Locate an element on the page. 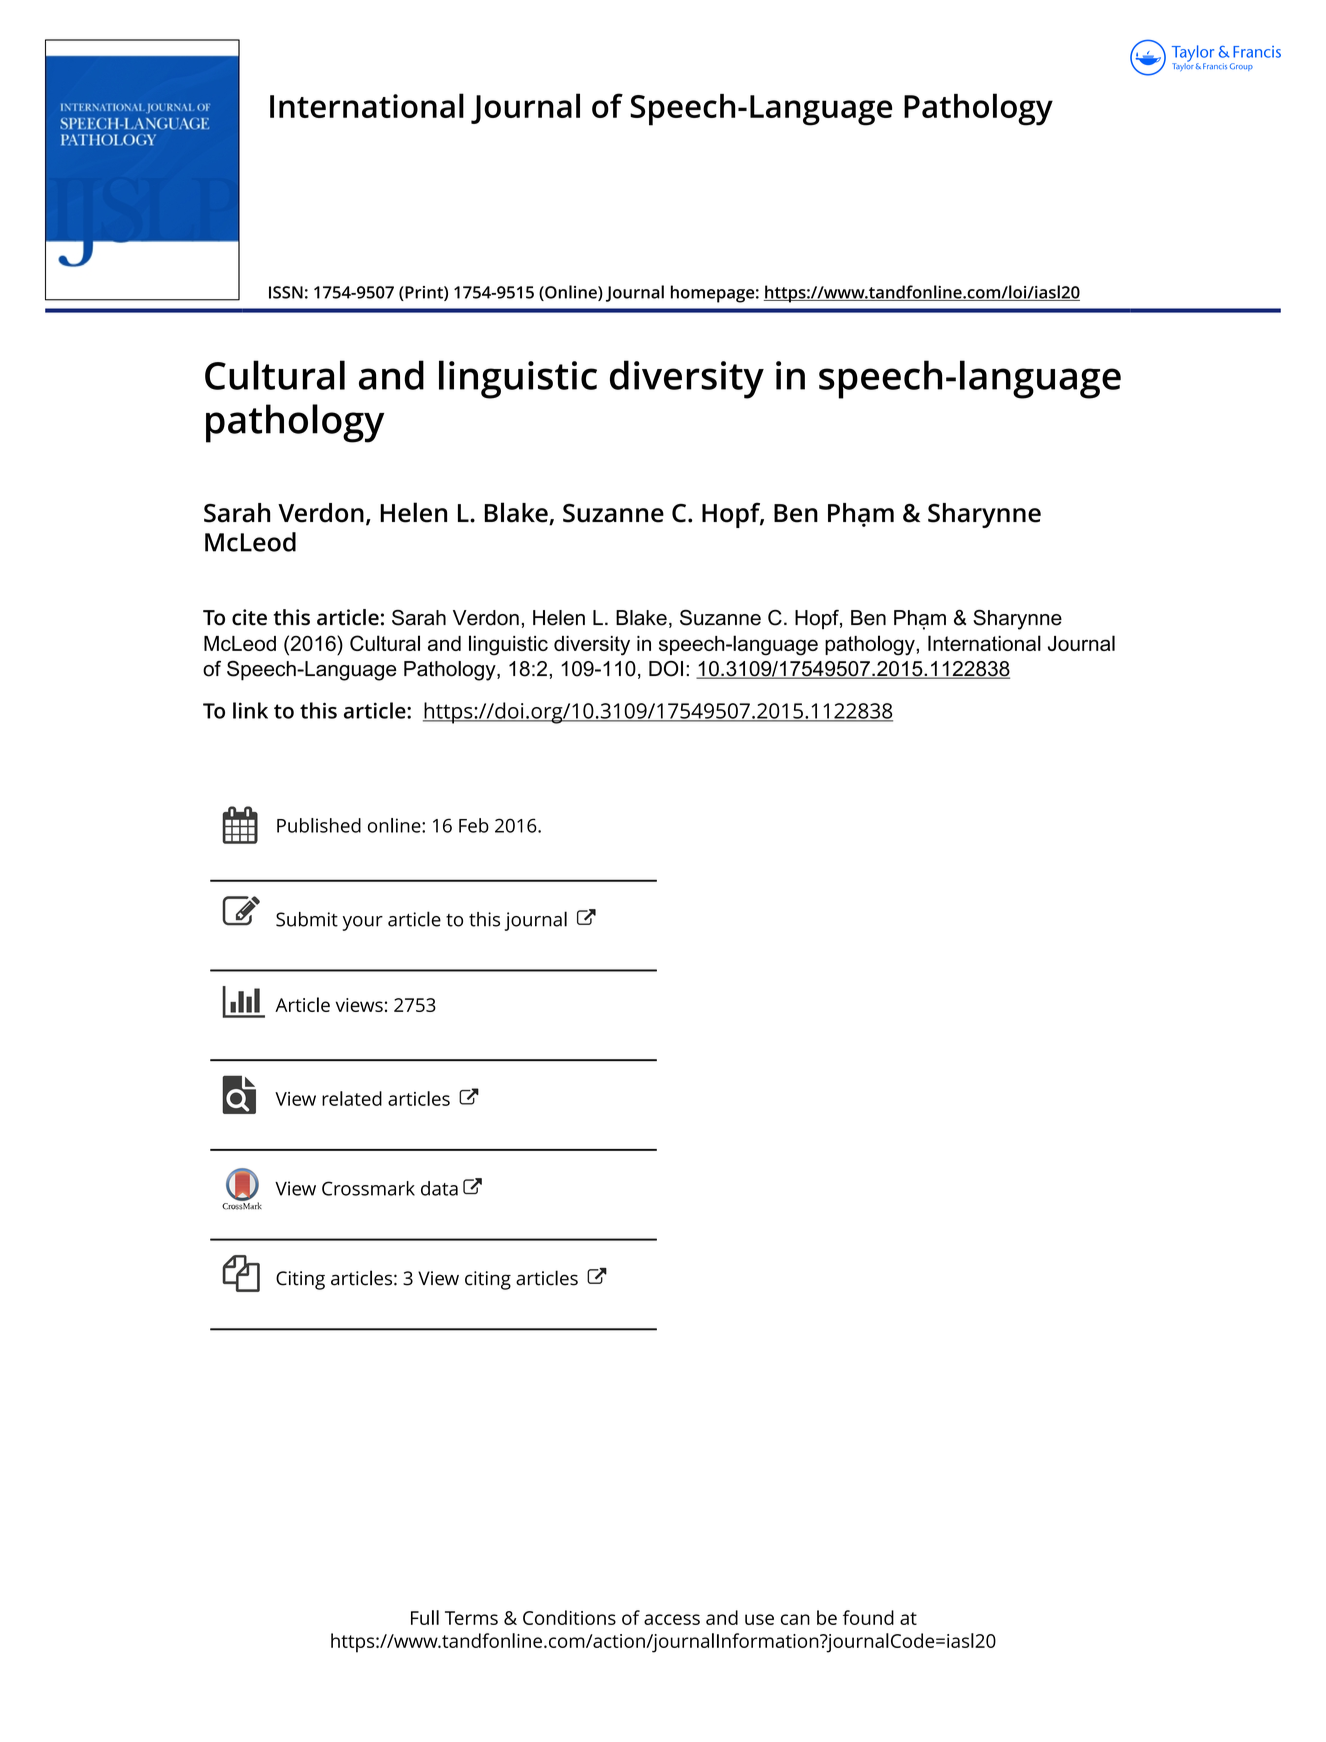 The image size is (1326, 1742). Feb is located at coordinates (474, 825).
